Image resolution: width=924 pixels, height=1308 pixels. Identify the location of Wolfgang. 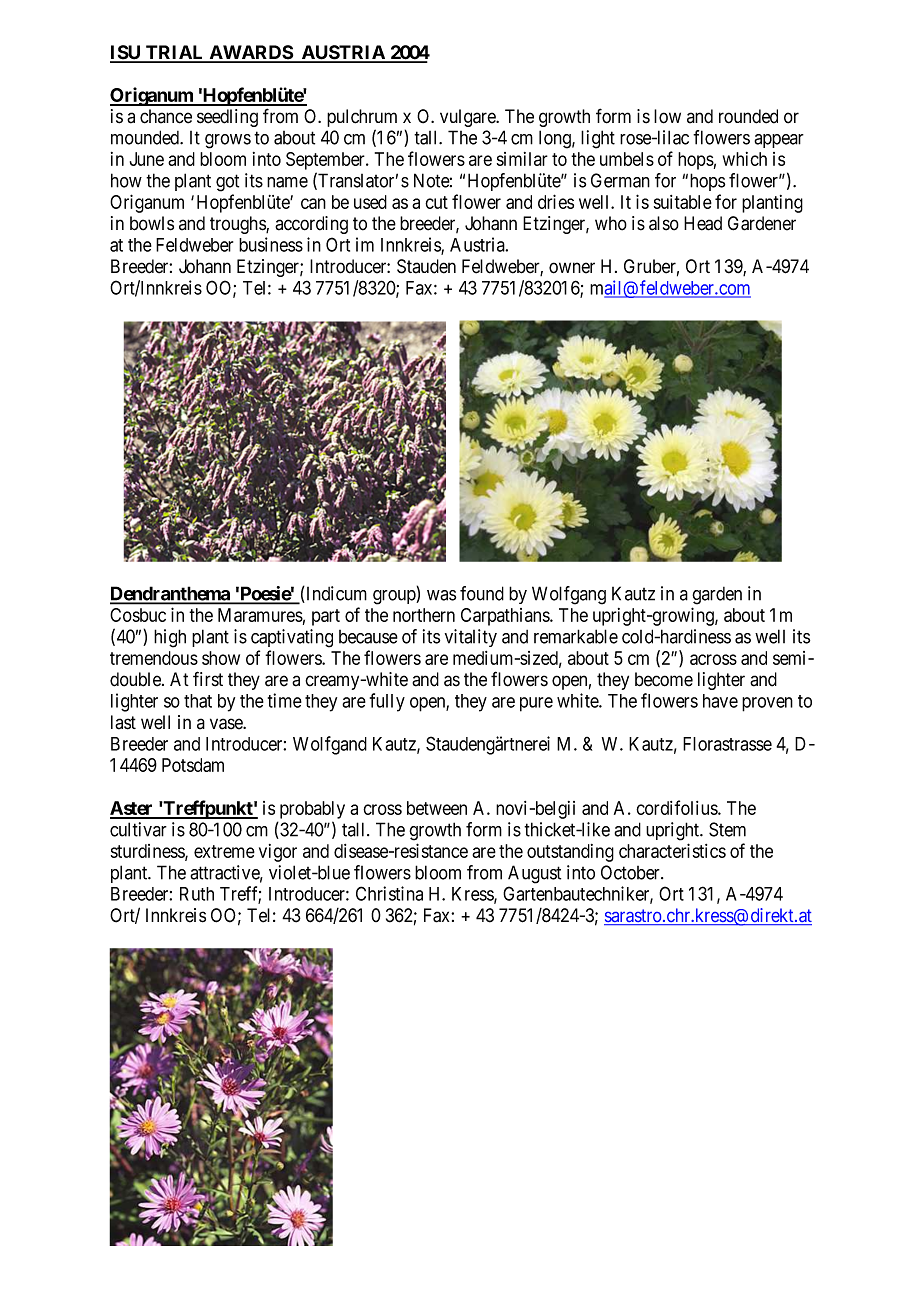
(569, 595).
